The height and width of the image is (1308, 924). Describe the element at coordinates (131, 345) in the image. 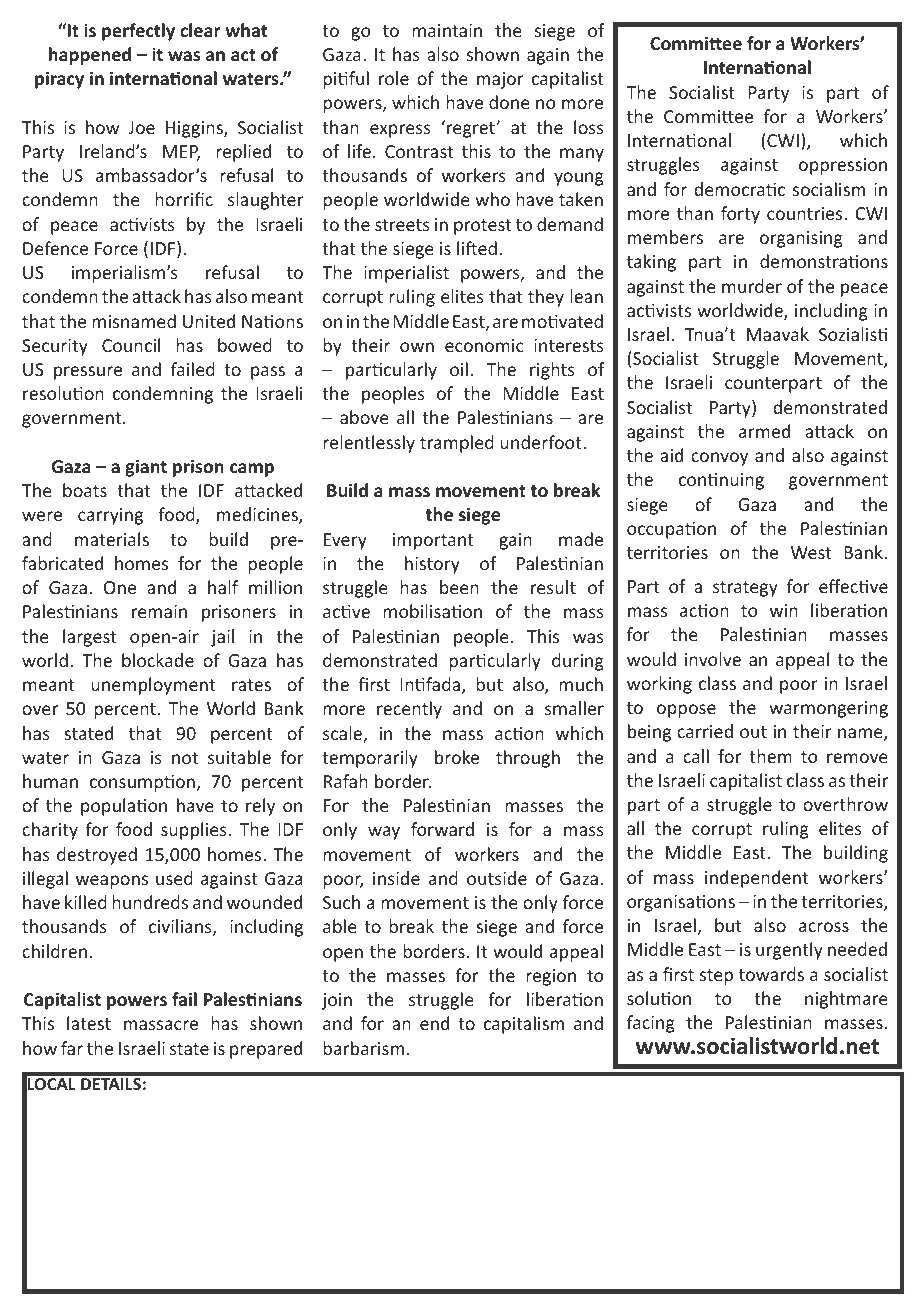

I see `Council` at that location.
